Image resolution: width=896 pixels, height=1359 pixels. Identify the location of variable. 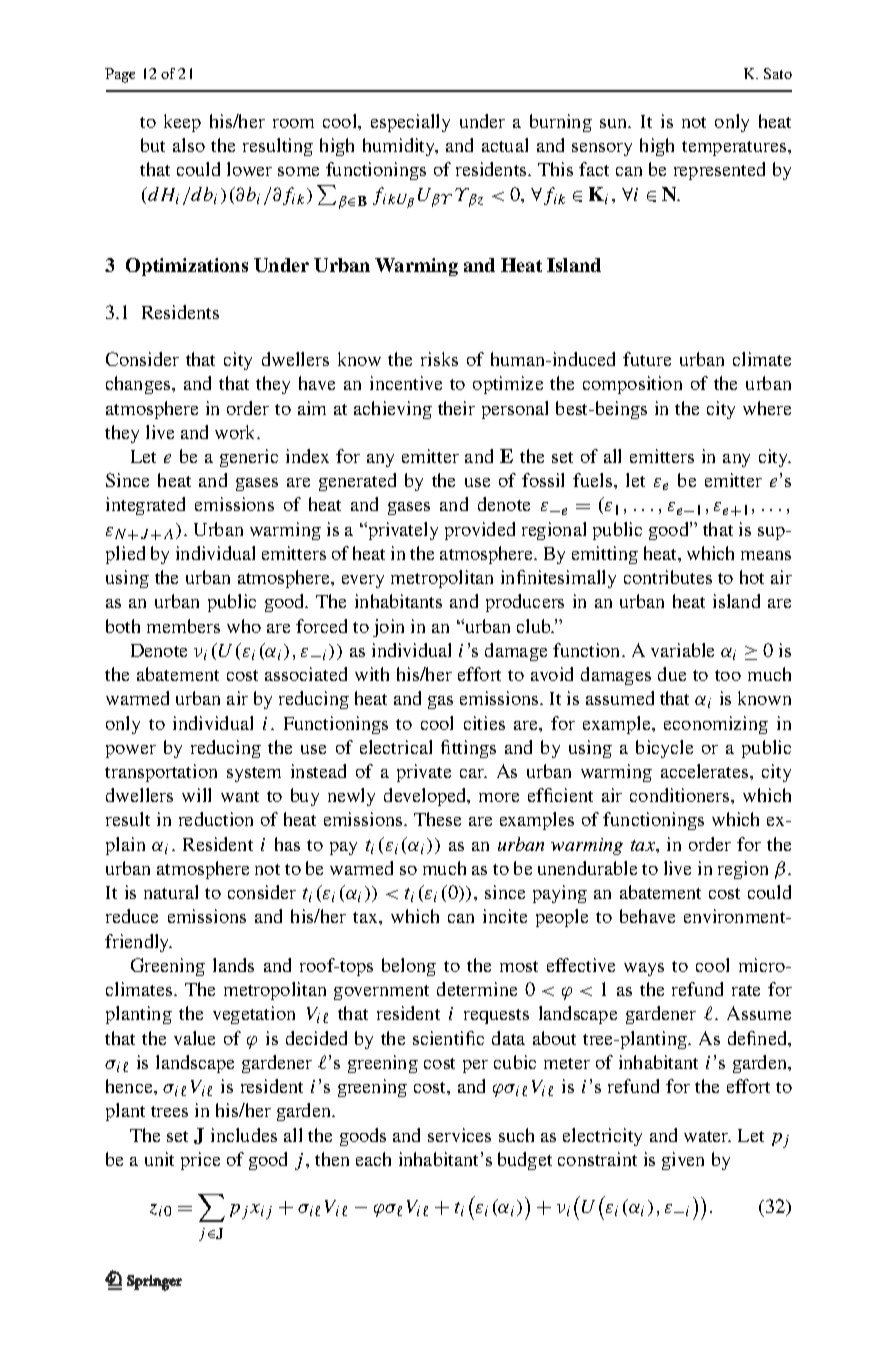
(682, 650).
